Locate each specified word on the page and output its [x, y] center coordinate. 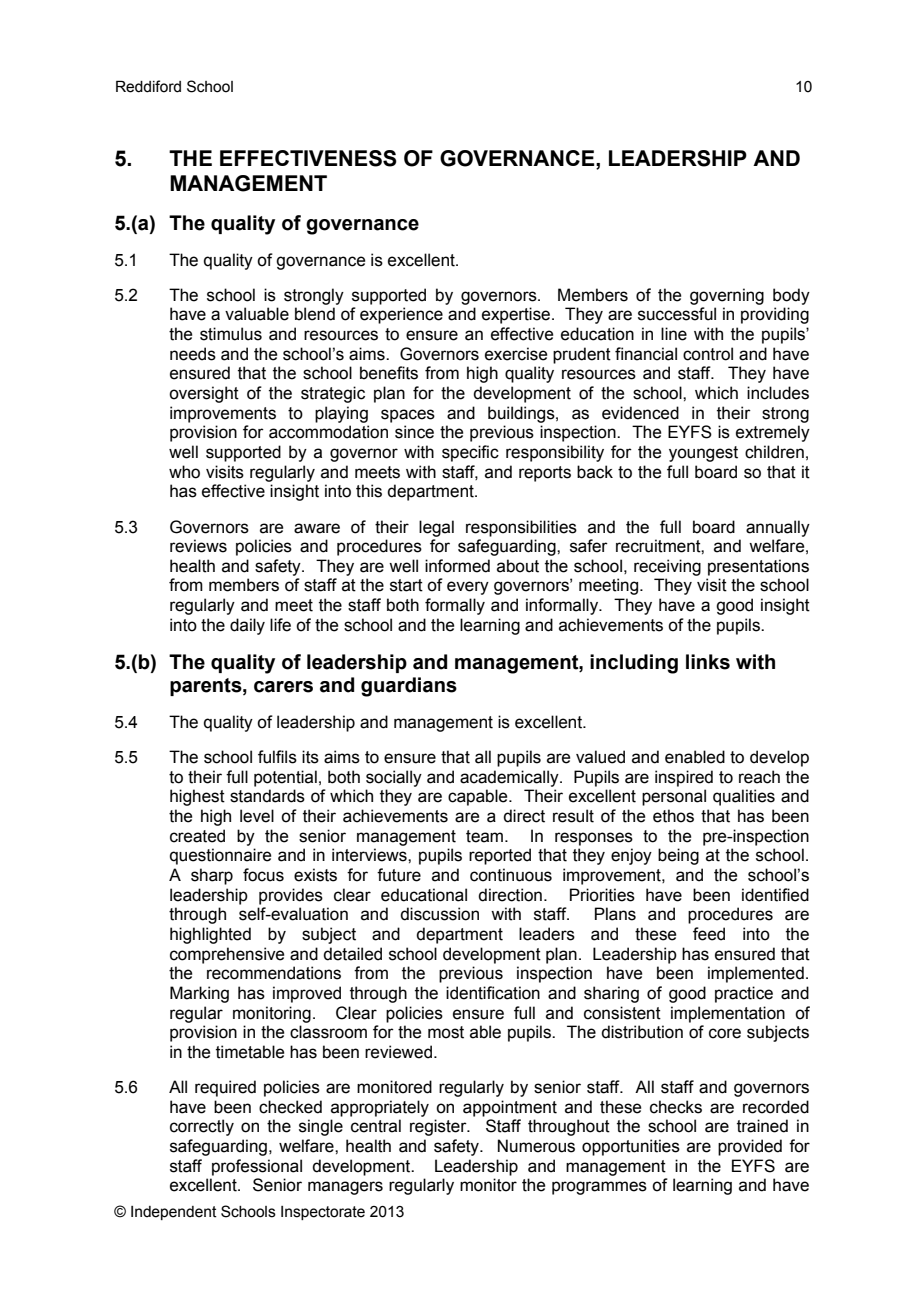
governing [727, 296]
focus [263, 875]
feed [709, 934]
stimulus [231, 334]
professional [257, 1167]
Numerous [536, 1146]
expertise [517, 315]
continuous [511, 875]
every [468, 588]
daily [247, 626]
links [708, 662]
